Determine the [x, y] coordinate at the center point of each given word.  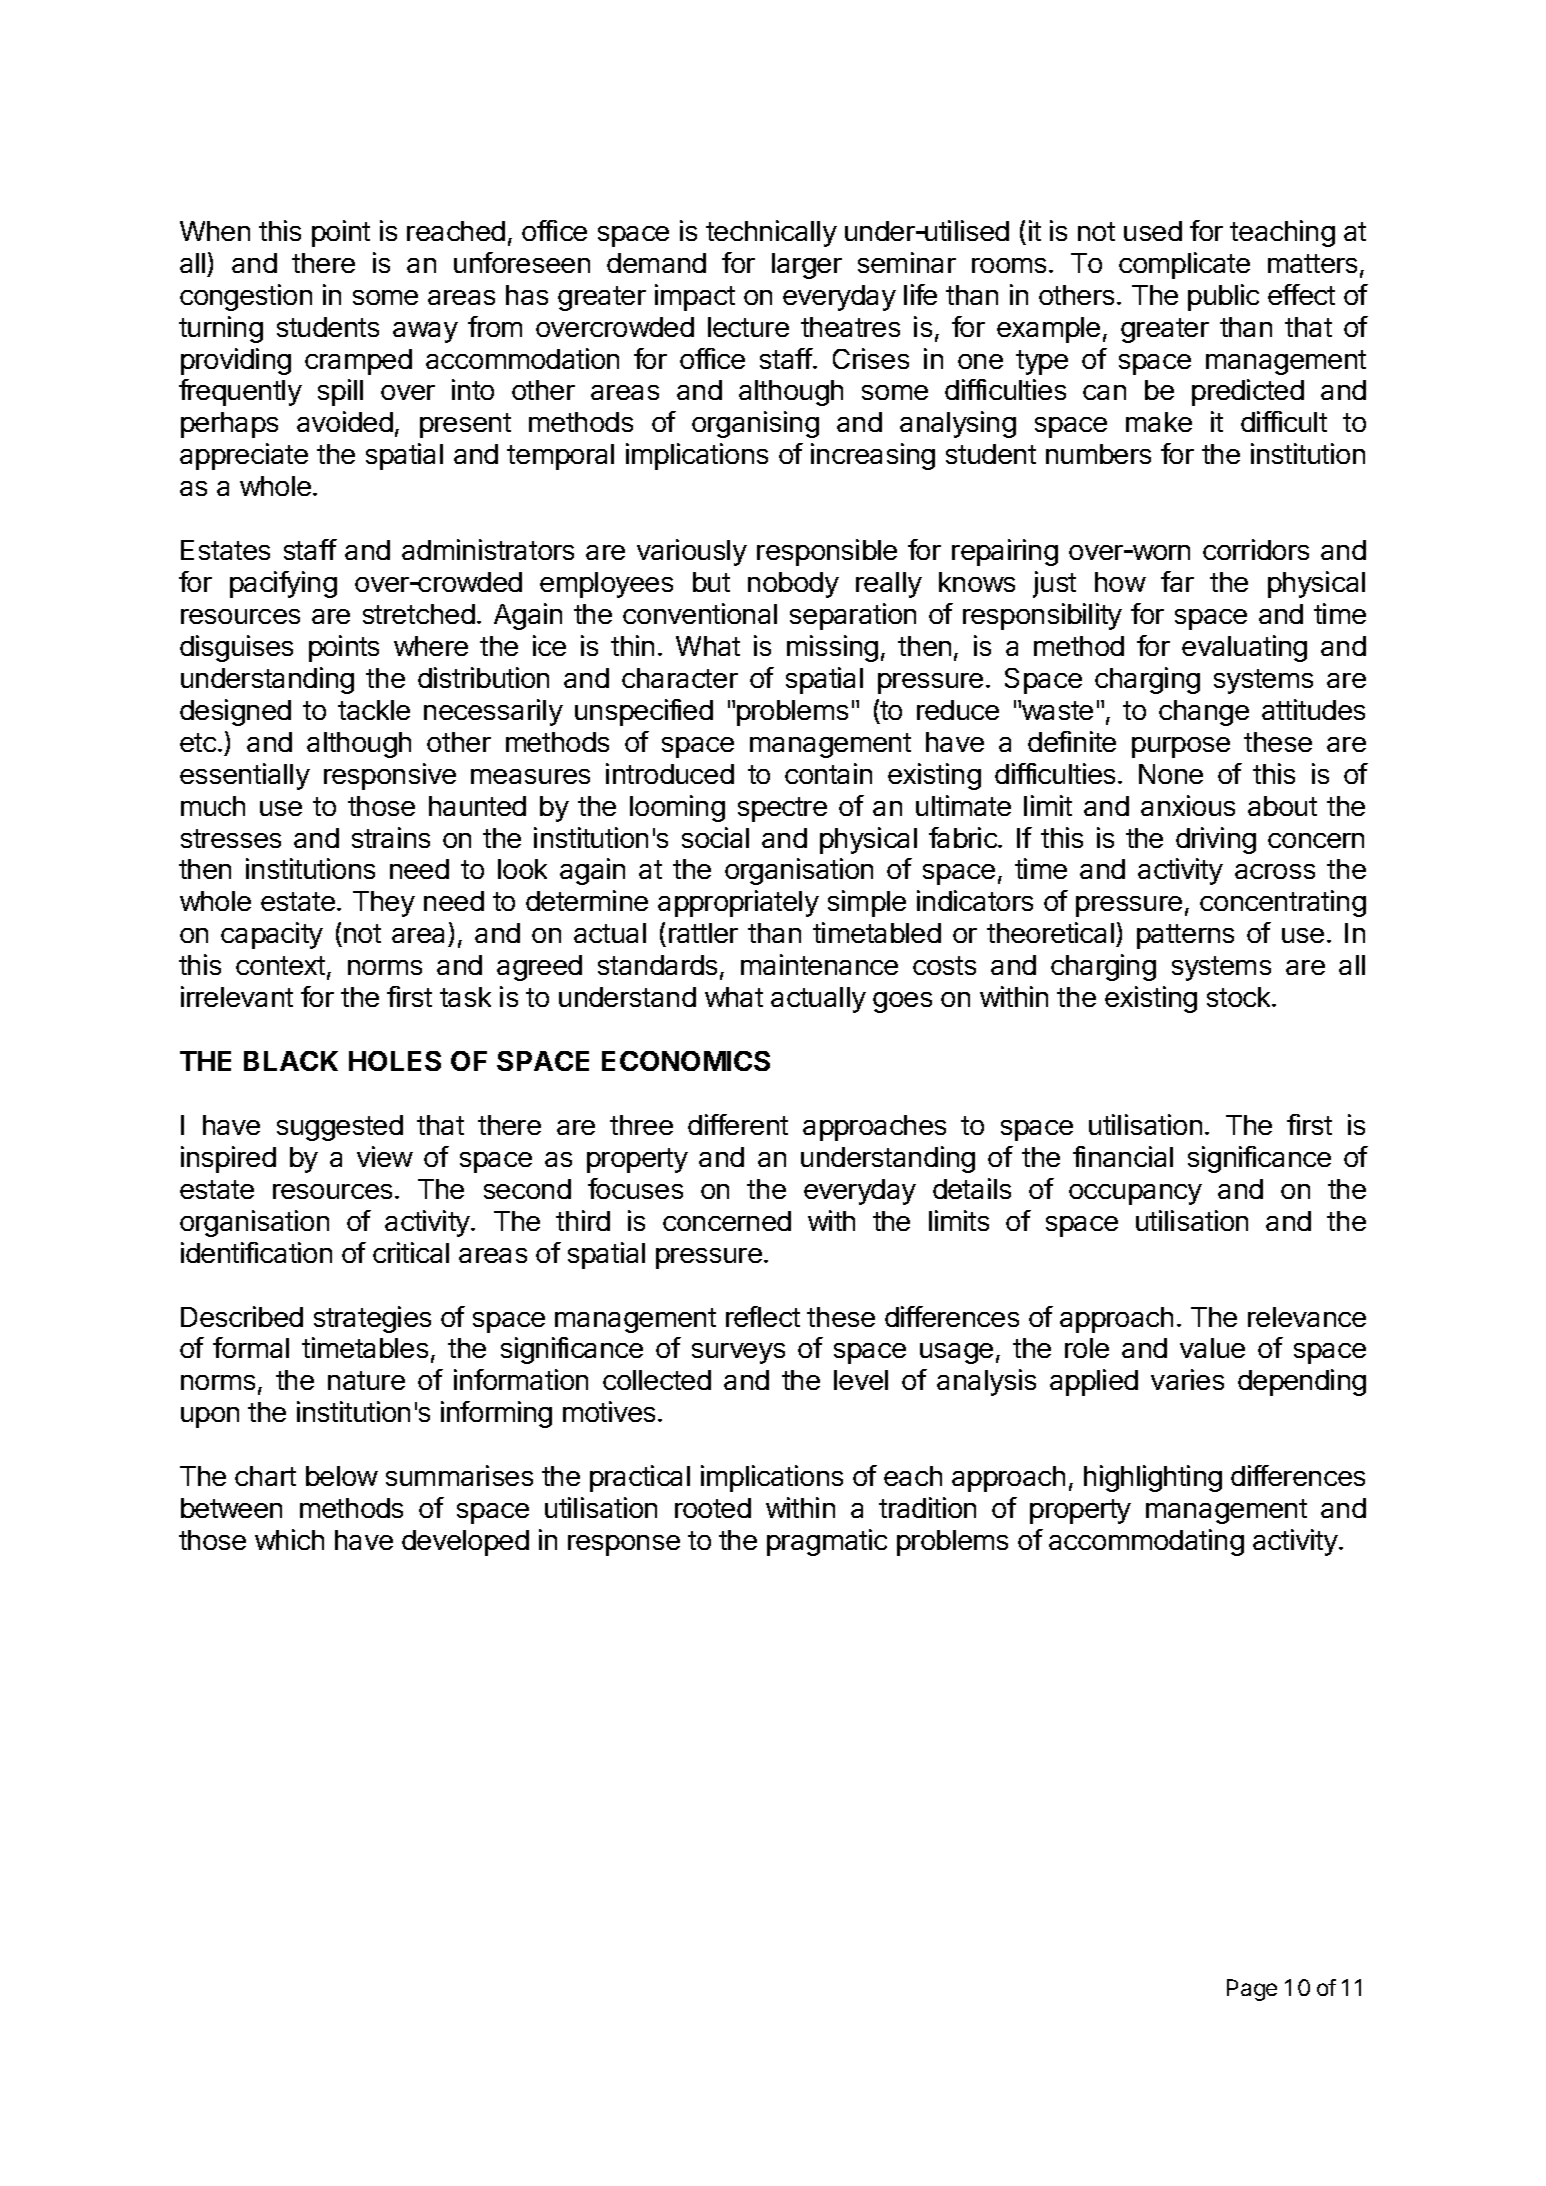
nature [366, 1380]
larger [807, 266]
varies [1187, 1379]
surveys [738, 1353]
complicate [1184, 265]
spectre [782, 809]
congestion [246, 297]
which [289, 1539]
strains [391, 837]
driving [1216, 840]
